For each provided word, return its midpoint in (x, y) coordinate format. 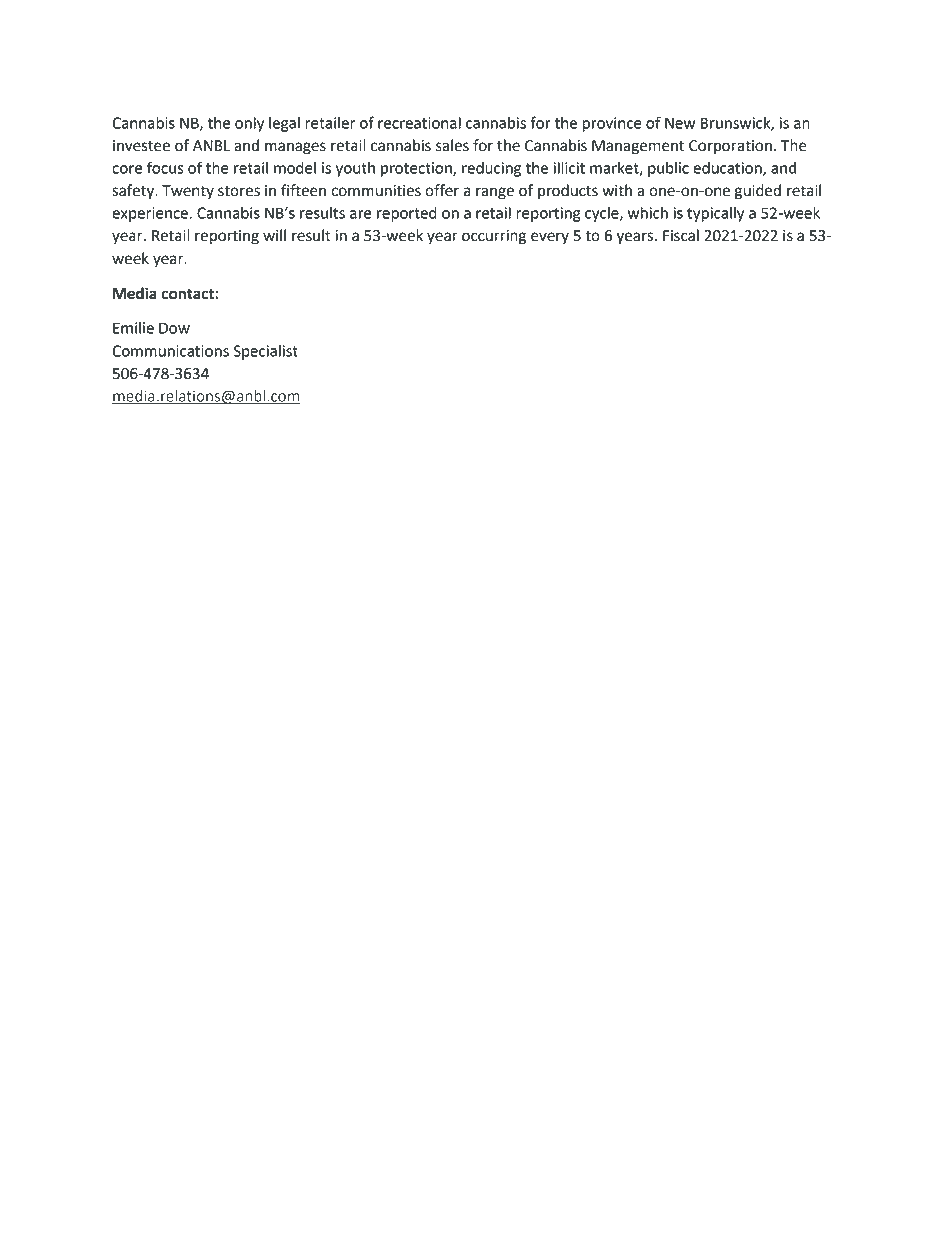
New (680, 123)
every (550, 238)
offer (442, 190)
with (617, 190)
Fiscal (681, 235)
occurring (494, 237)
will (274, 235)
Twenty (188, 192)
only (249, 124)
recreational (419, 123)
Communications (170, 351)
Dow (174, 328)
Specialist (265, 352)
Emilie (133, 328)
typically (715, 214)
